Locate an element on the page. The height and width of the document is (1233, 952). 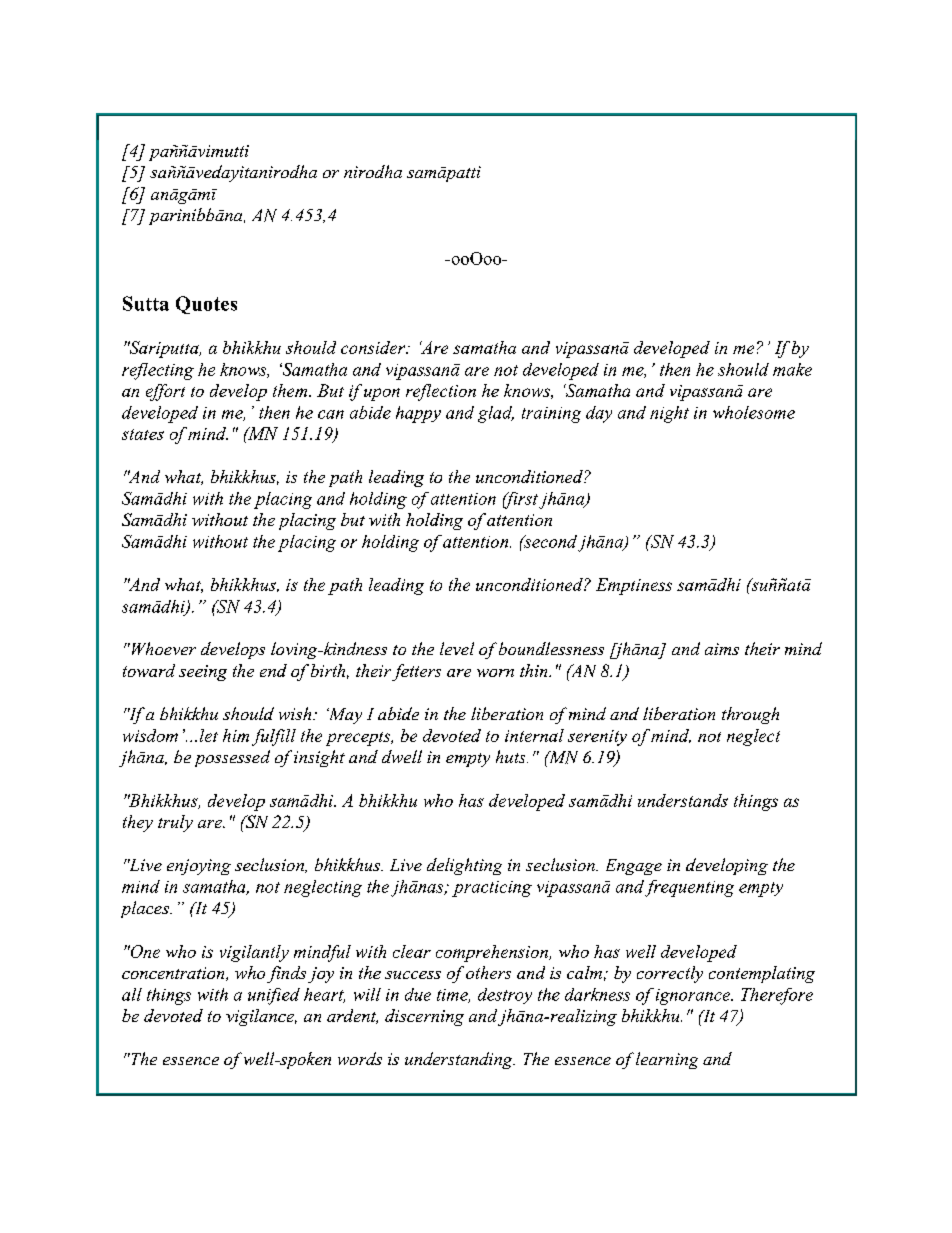
Whoever is located at coordinates (162, 648).
